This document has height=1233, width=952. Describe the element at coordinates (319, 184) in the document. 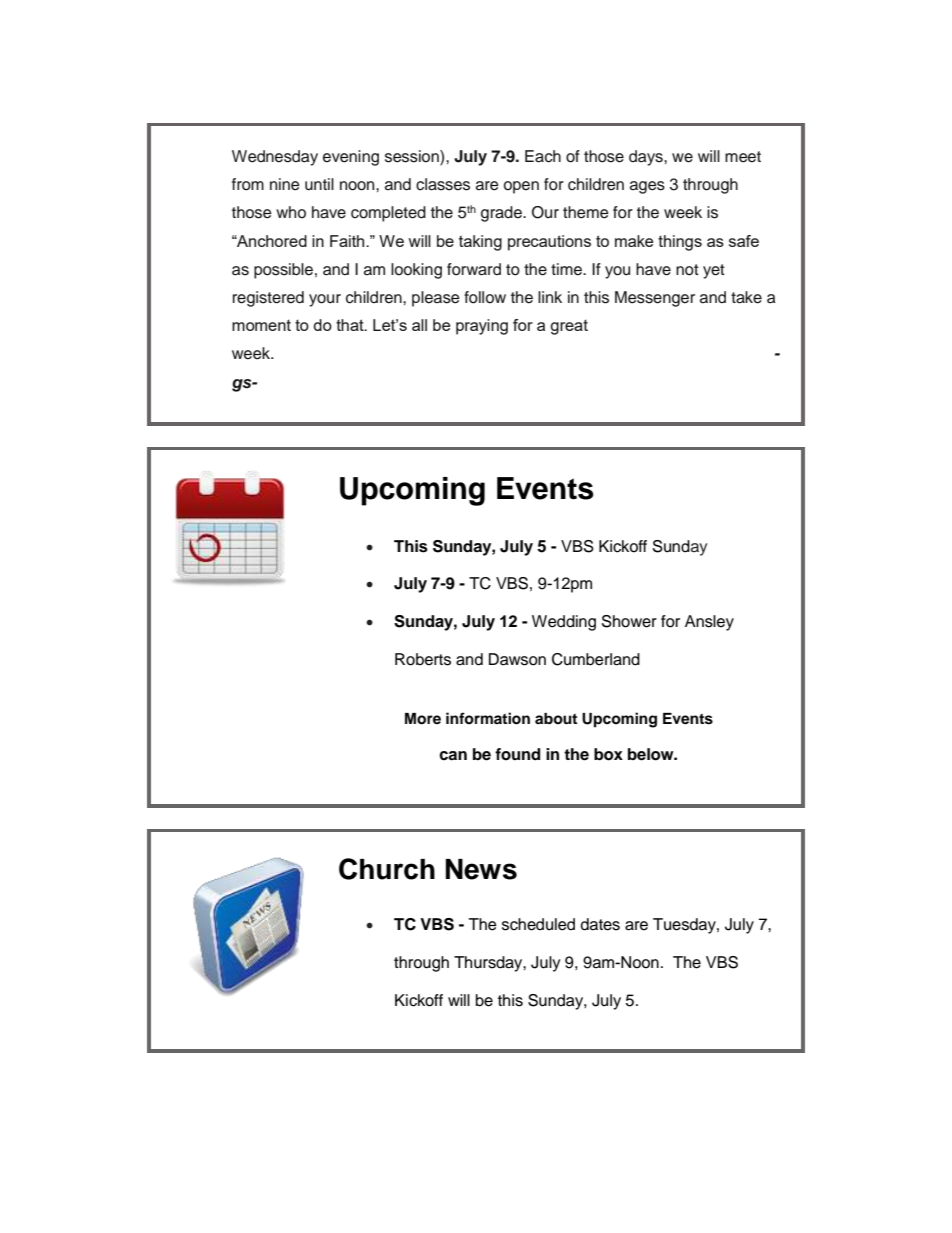

I see `until` at that location.
